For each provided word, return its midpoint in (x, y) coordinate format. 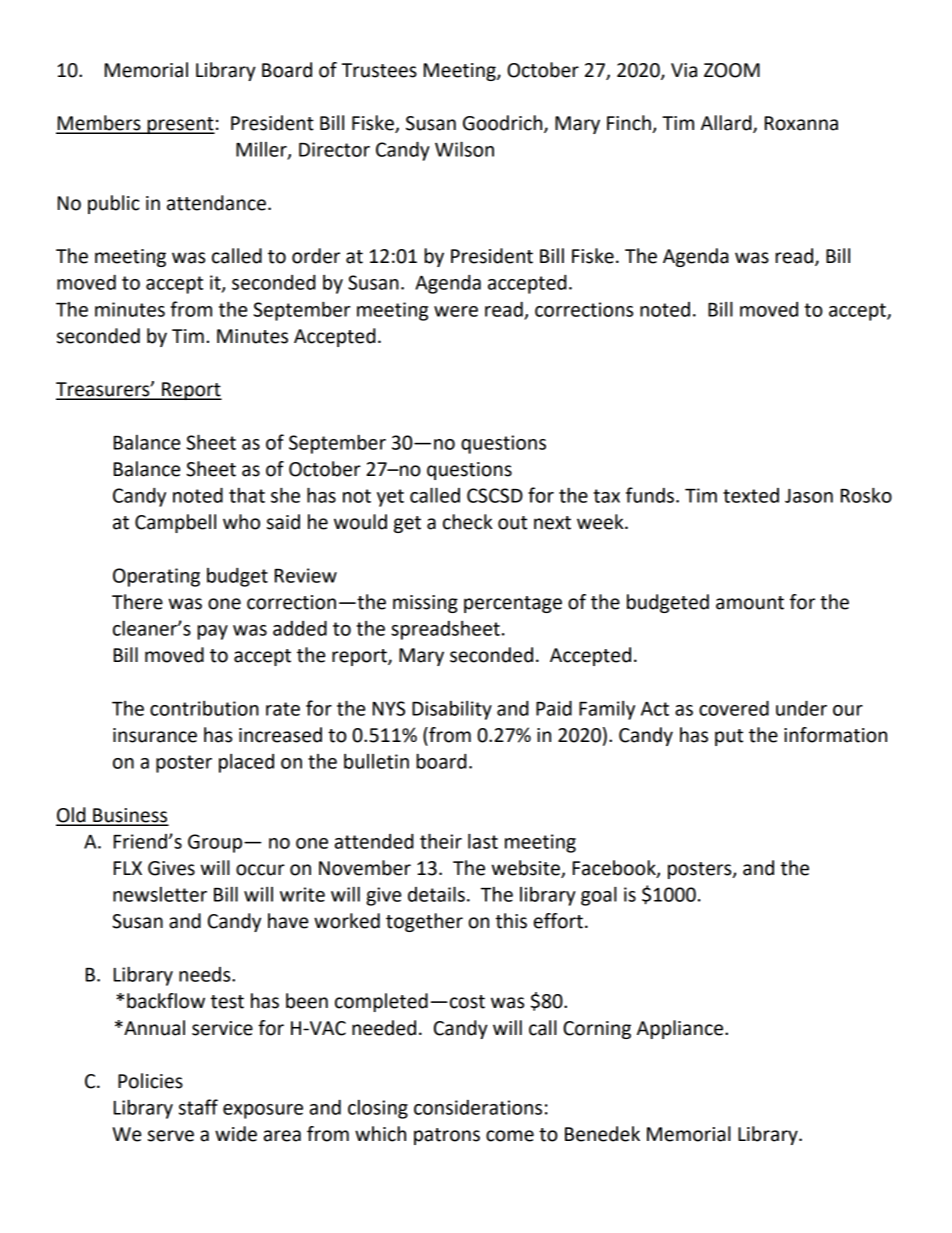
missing (425, 604)
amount (750, 603)
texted (751, 495)
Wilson (464, 149)
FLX (128, 868)
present (180, 125)
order (316, 256)
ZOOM (732, 70)
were (456, 311)
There (137, 602)
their (441, 841)
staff (198, 1107)
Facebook (615, 869)
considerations (478, 1107)
